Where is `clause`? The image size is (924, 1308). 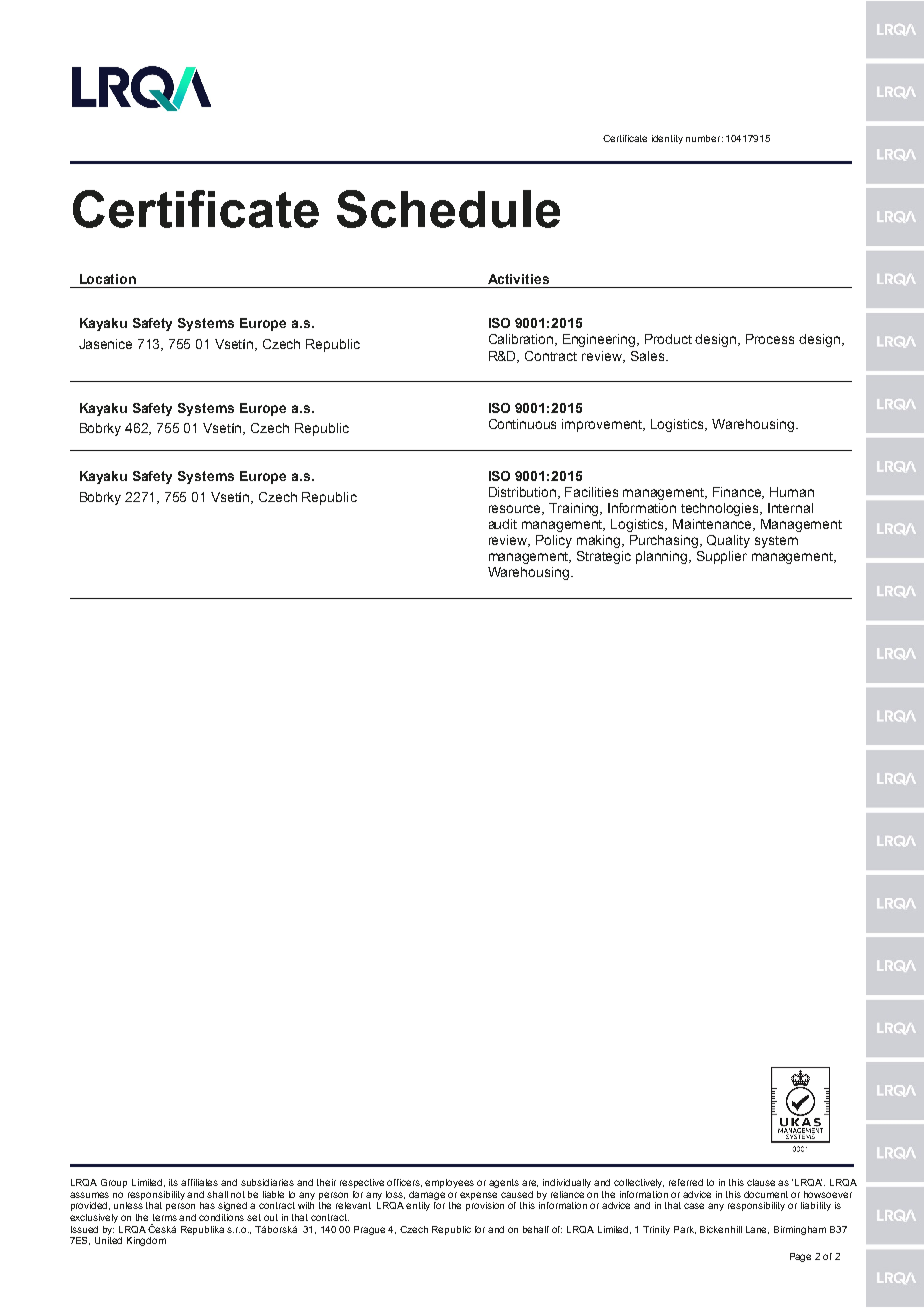
clause is located at coordinates (763, 1182).
